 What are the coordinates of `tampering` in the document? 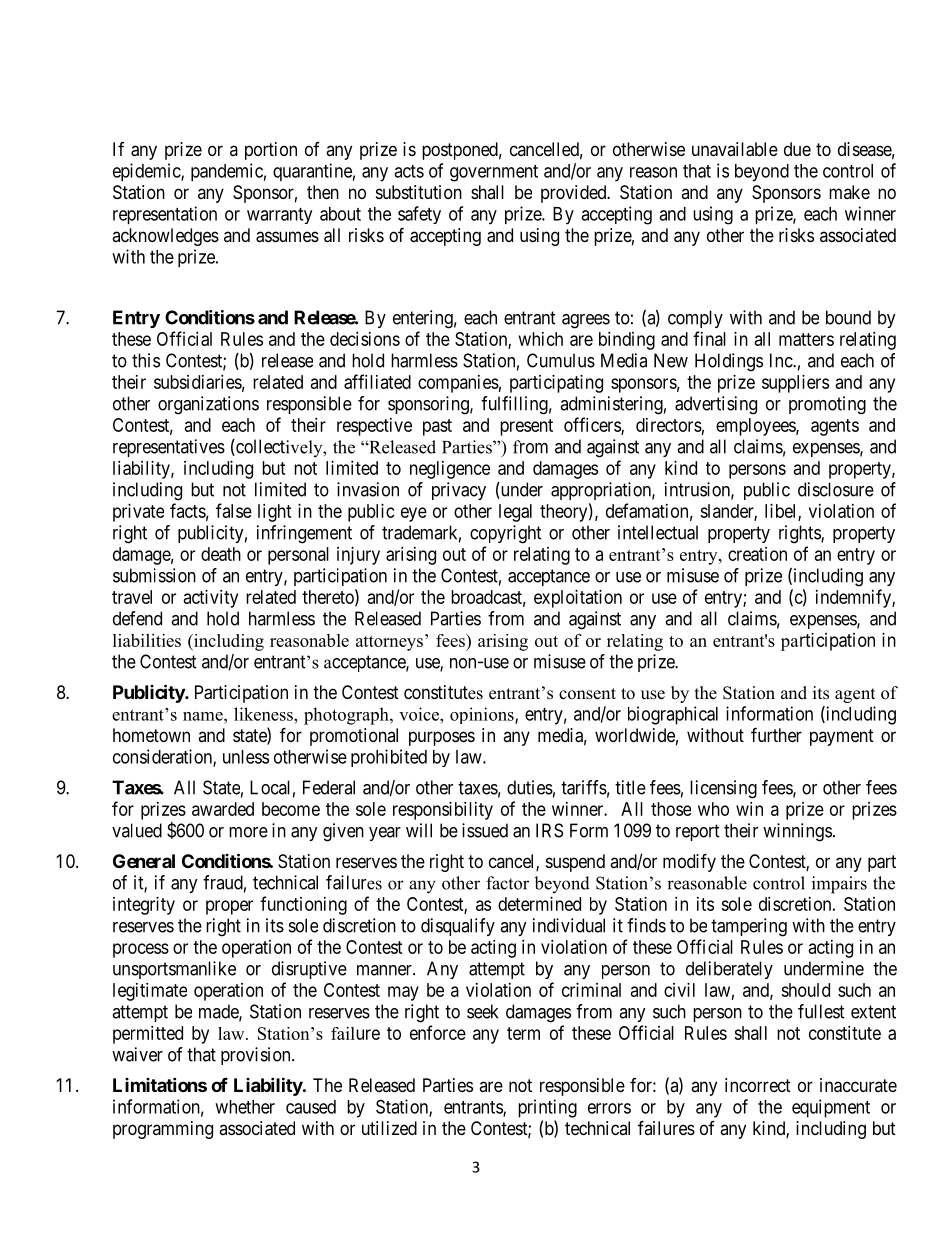 It's located at (749, 927).
